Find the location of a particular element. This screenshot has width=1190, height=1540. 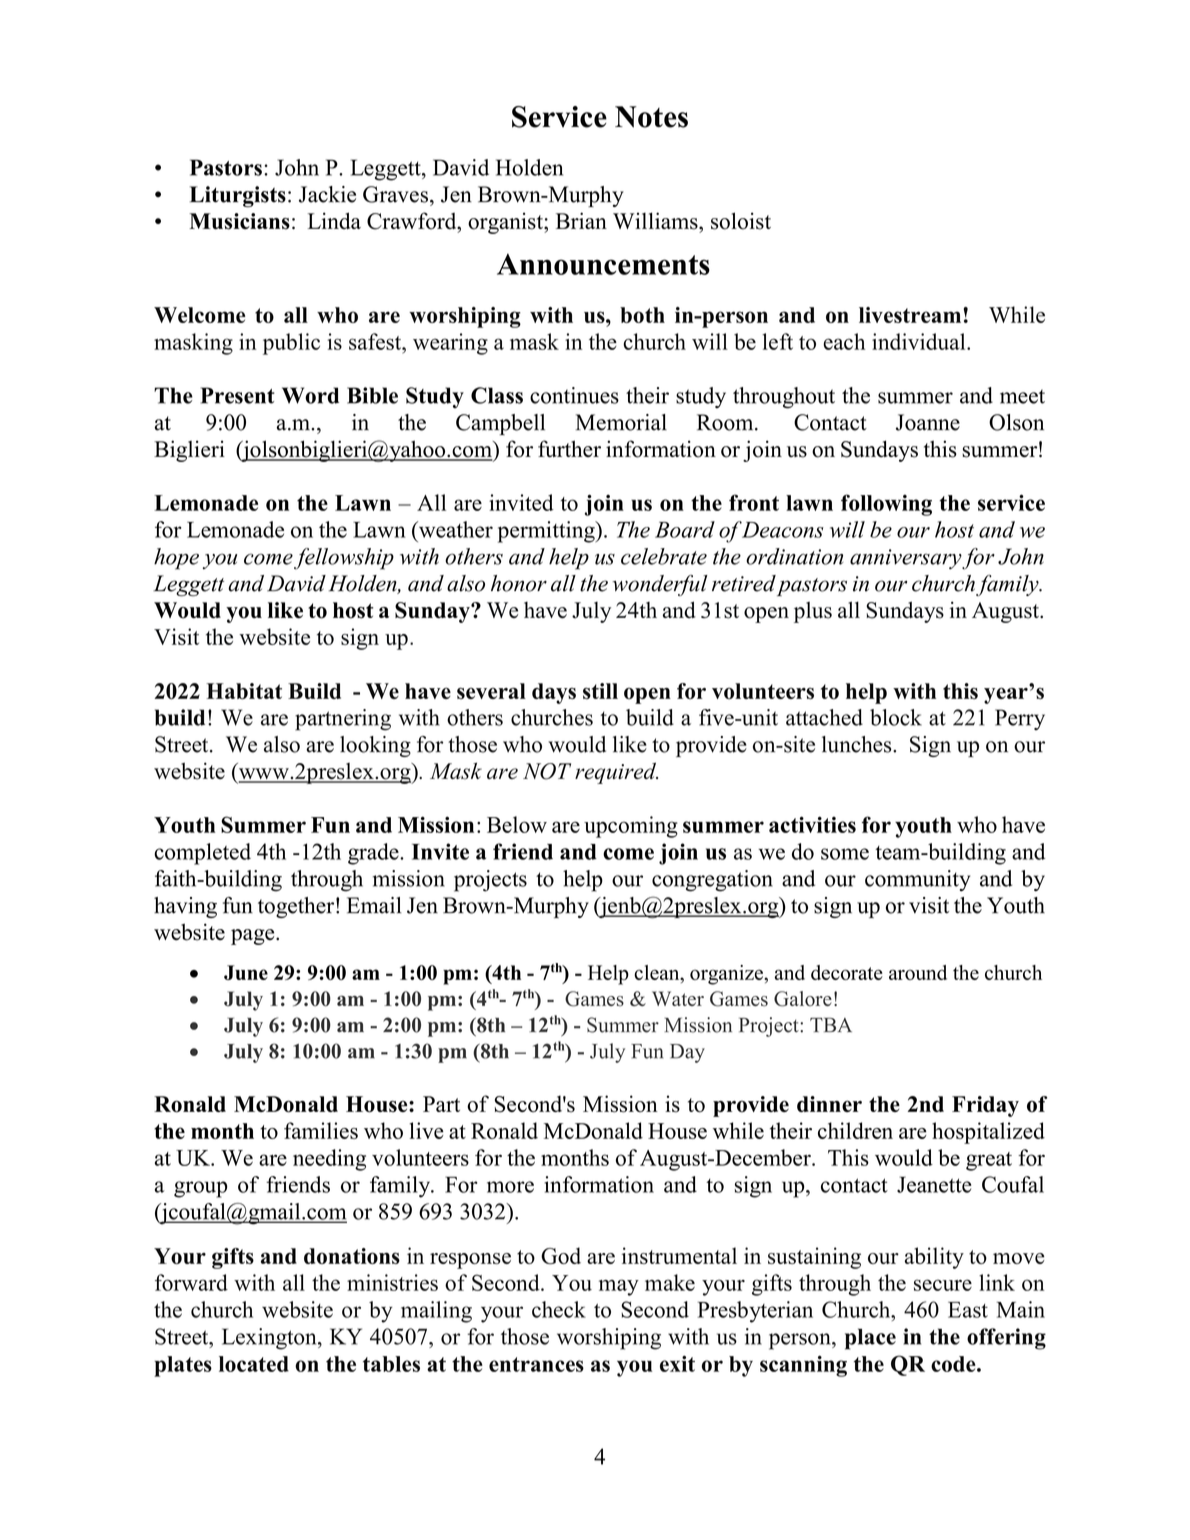

Notes is located at coordinates (651, 117).
